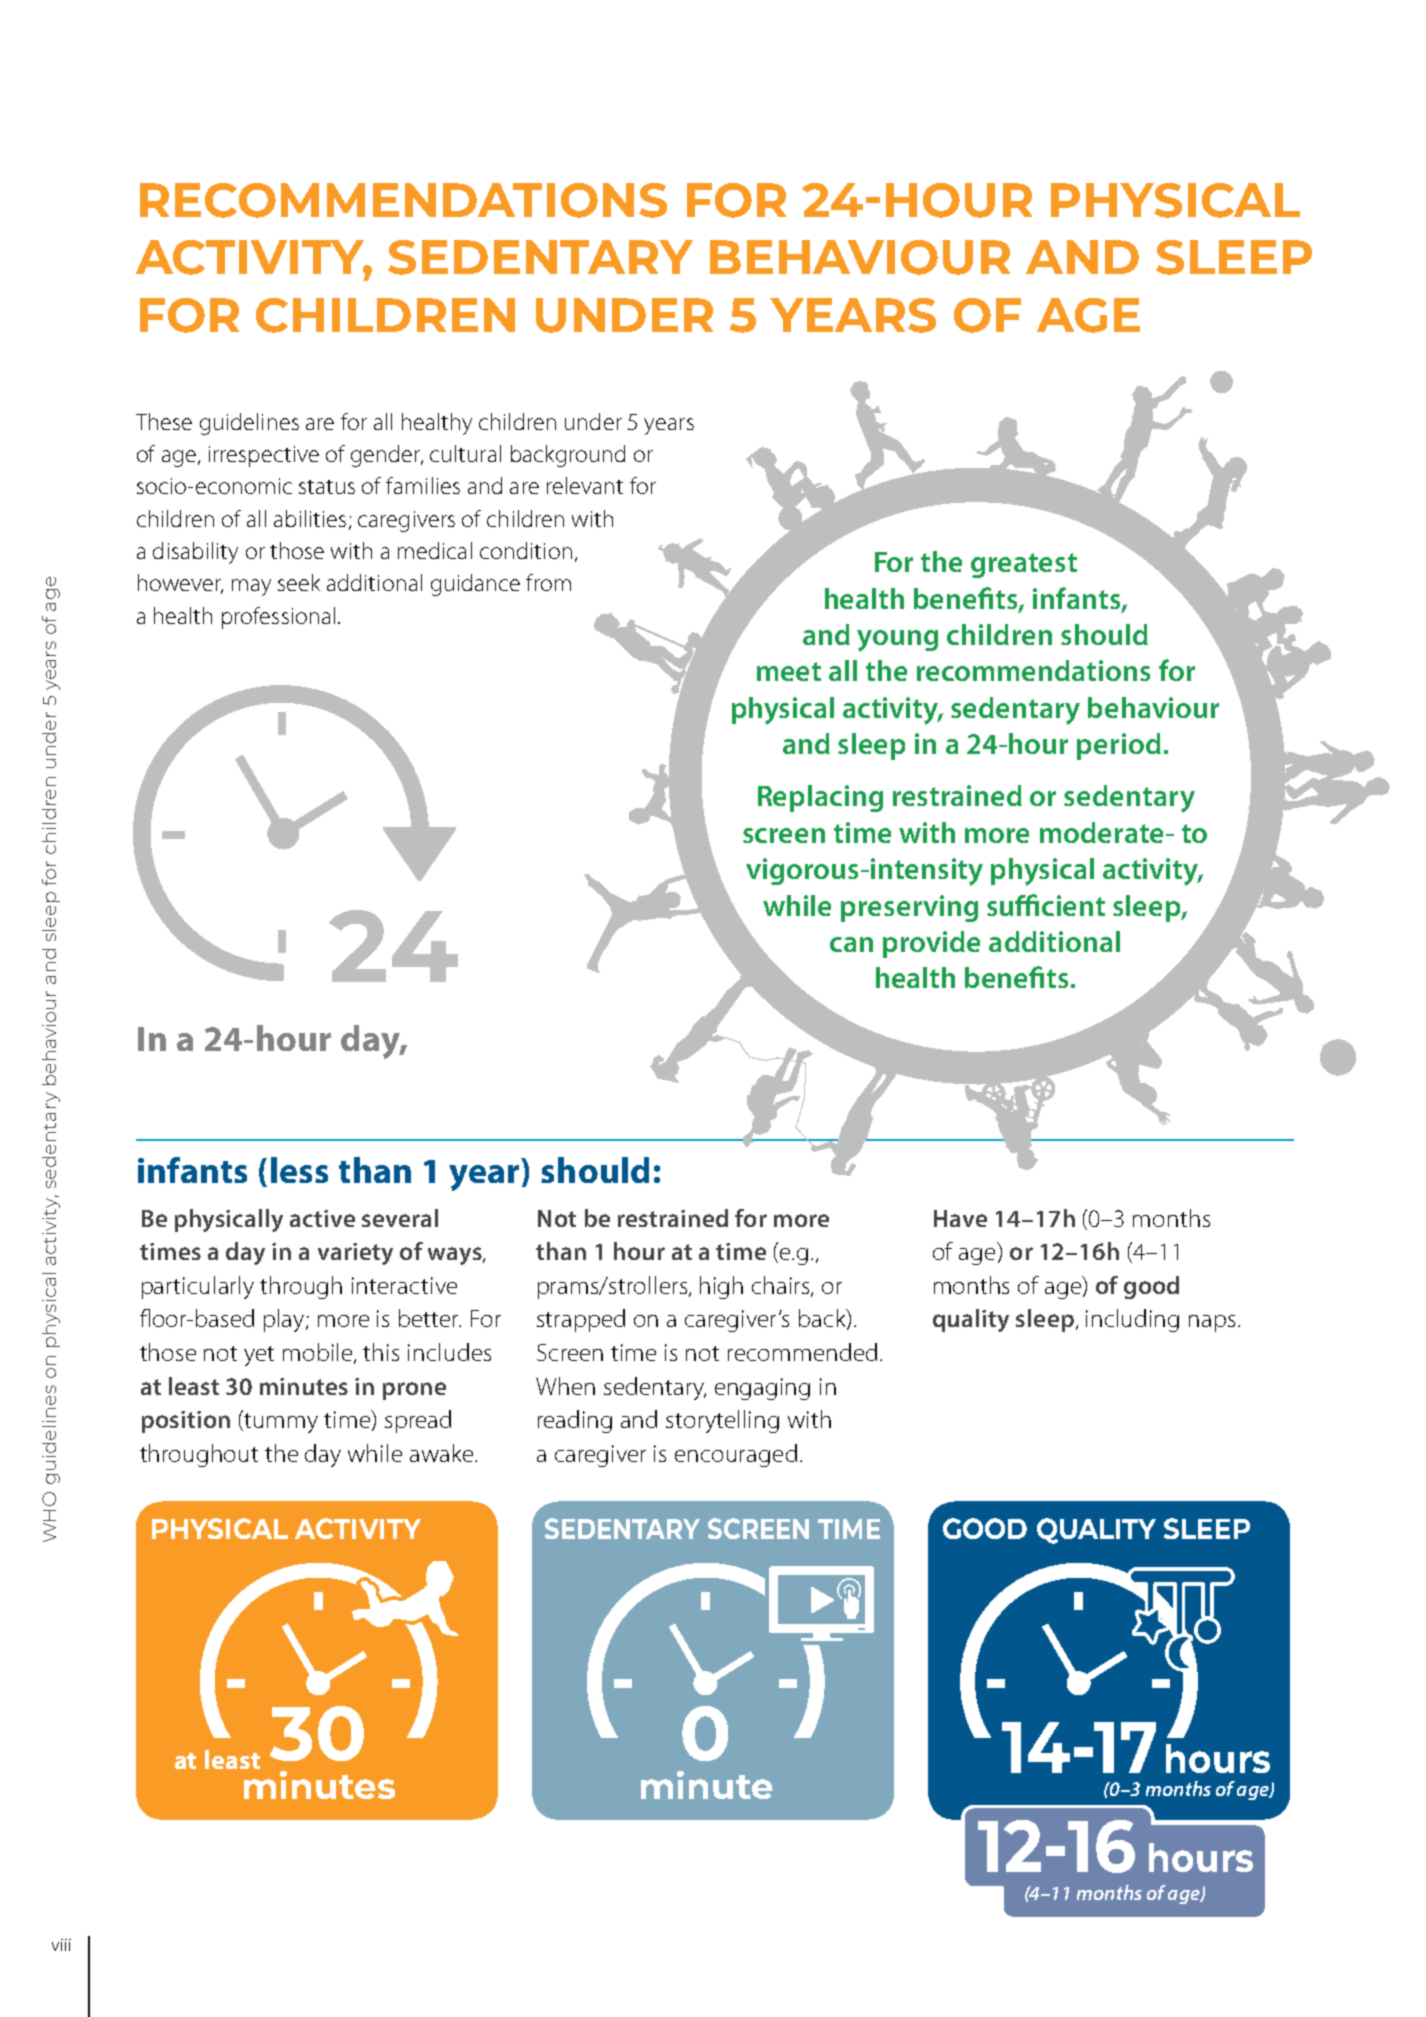 The height and width of the document is (2017, 1426). I want to click on can, so click(851, 944).
